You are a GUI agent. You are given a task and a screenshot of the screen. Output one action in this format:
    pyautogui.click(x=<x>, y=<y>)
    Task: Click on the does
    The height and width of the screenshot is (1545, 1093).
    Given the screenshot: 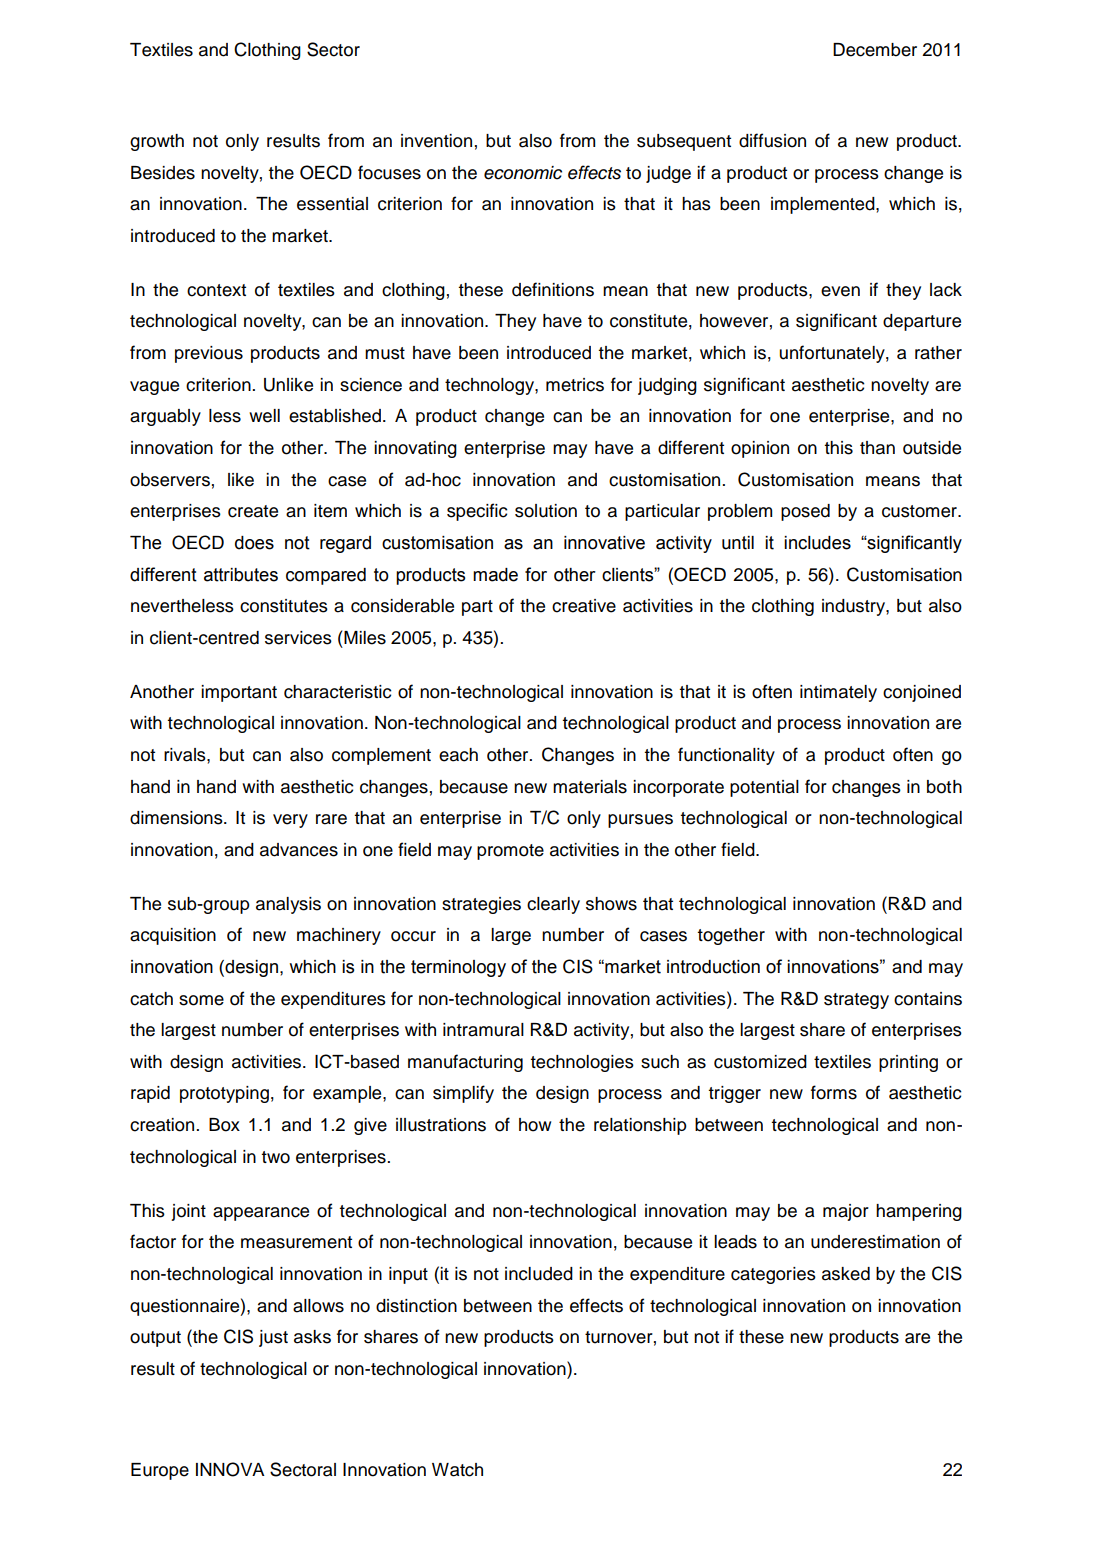 What is the action you would take?
    pyautogui.click(x=254, y=543)
